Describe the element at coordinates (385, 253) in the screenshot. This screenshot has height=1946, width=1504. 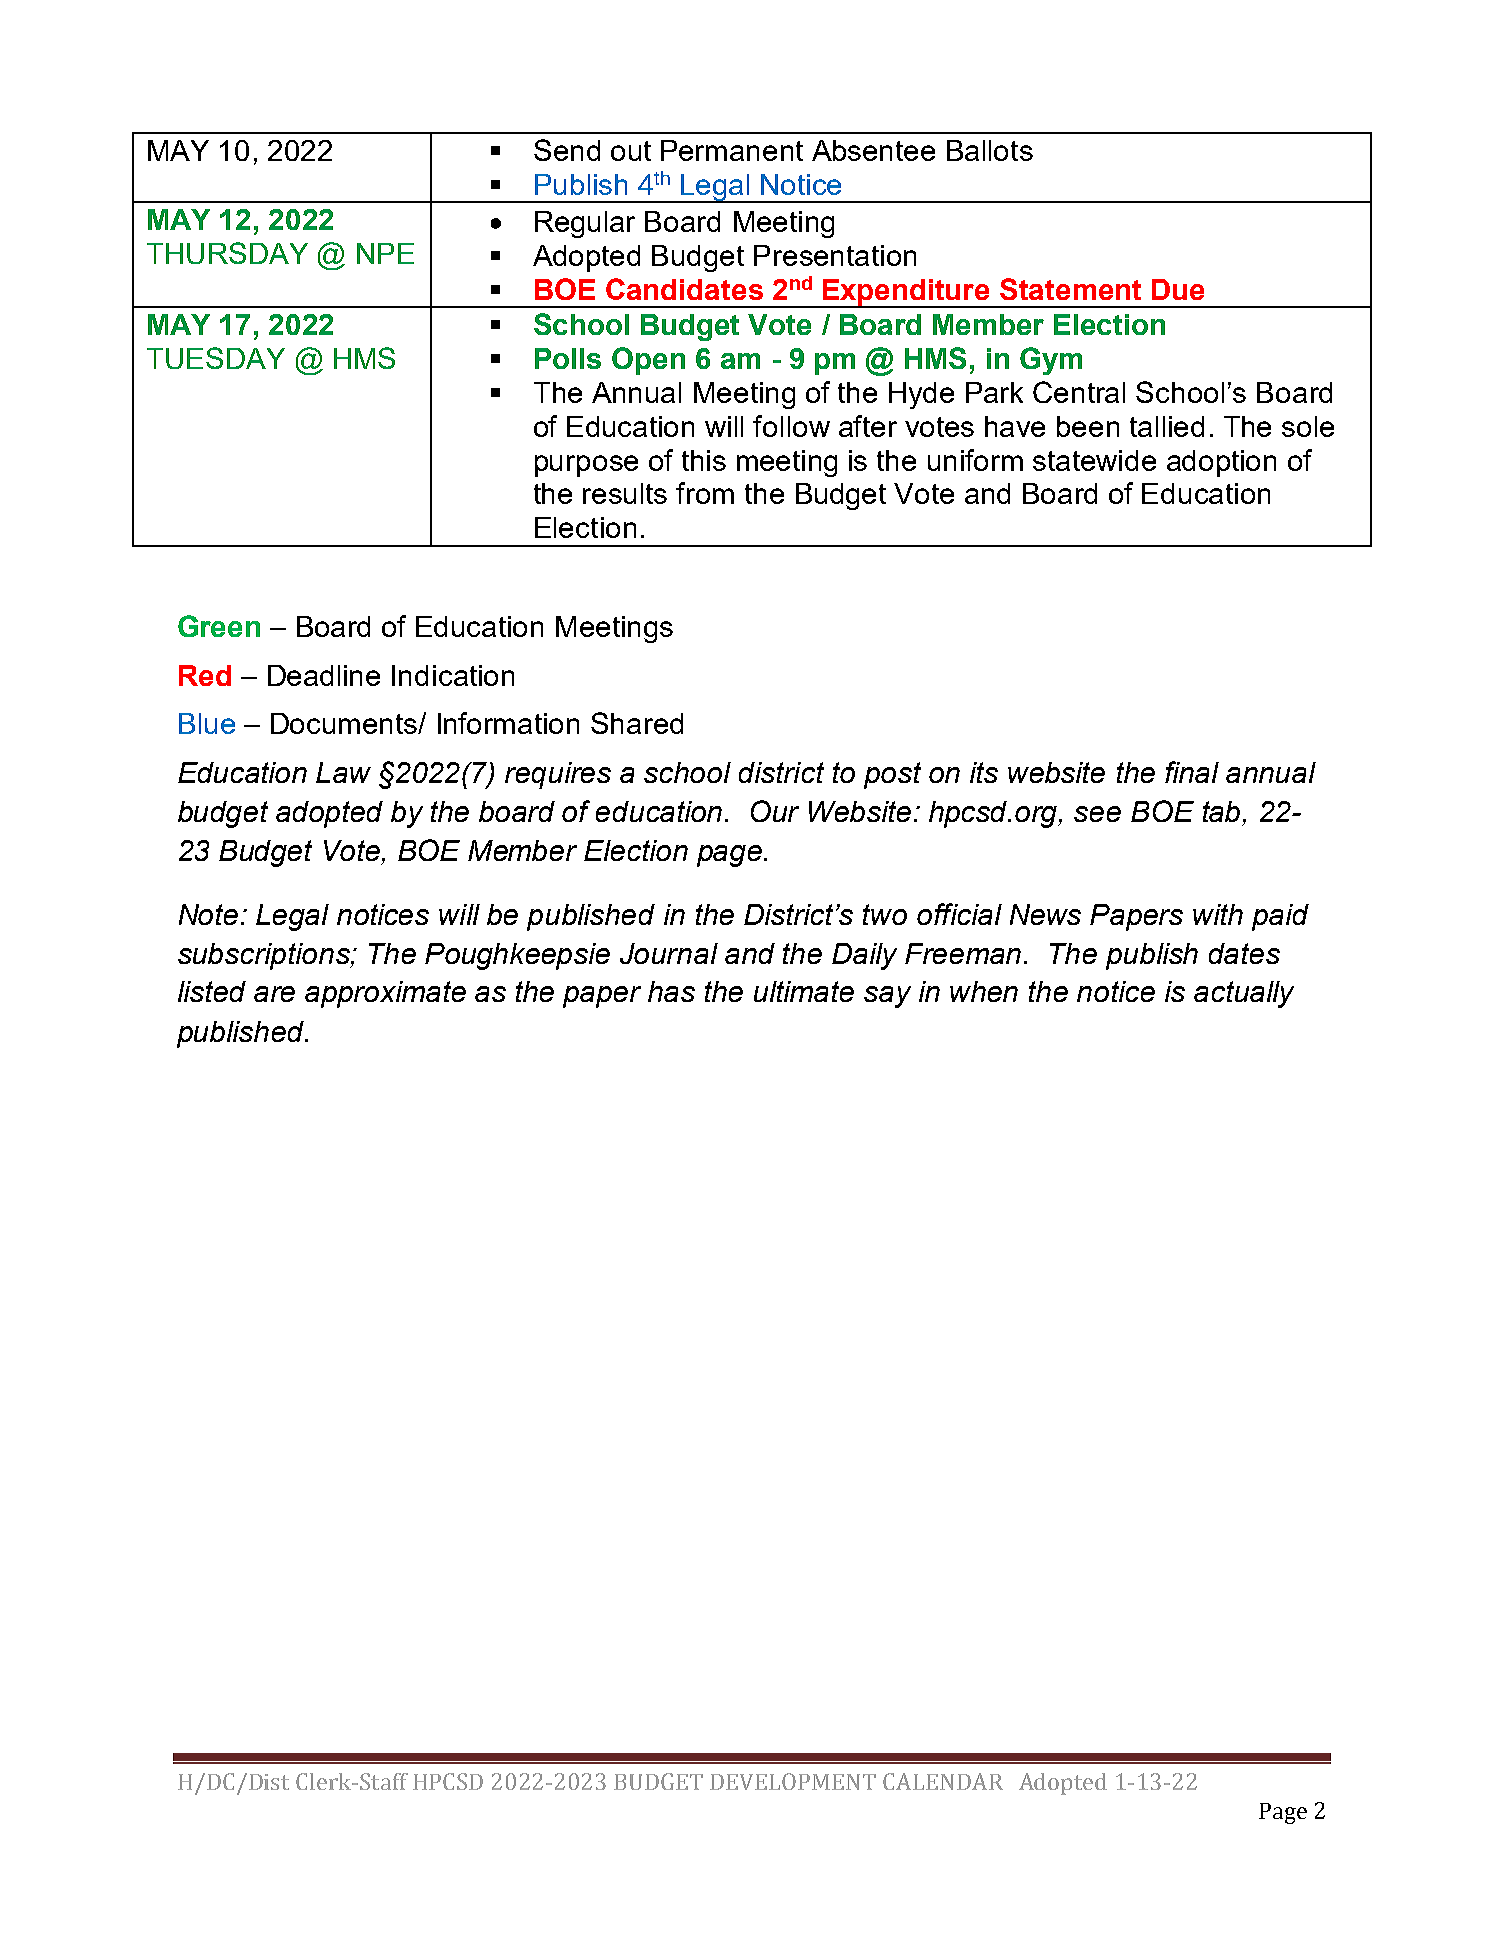
I see `NPE` at that location.
